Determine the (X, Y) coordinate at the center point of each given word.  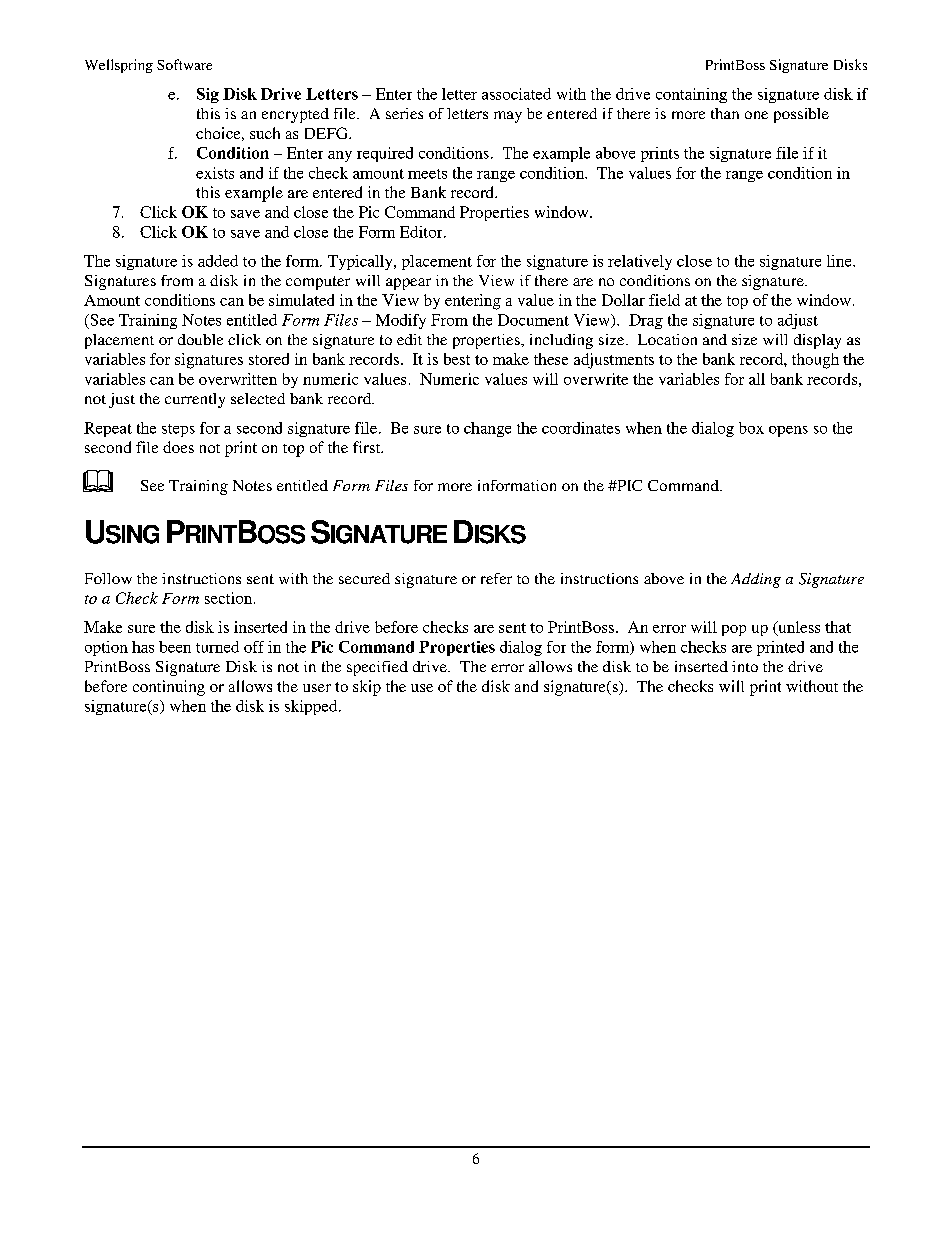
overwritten (238, 379)
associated (516, 94)
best (457, 359)
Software (184, 64)
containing (691, 95)
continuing (169, 688)
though (815, 361)
